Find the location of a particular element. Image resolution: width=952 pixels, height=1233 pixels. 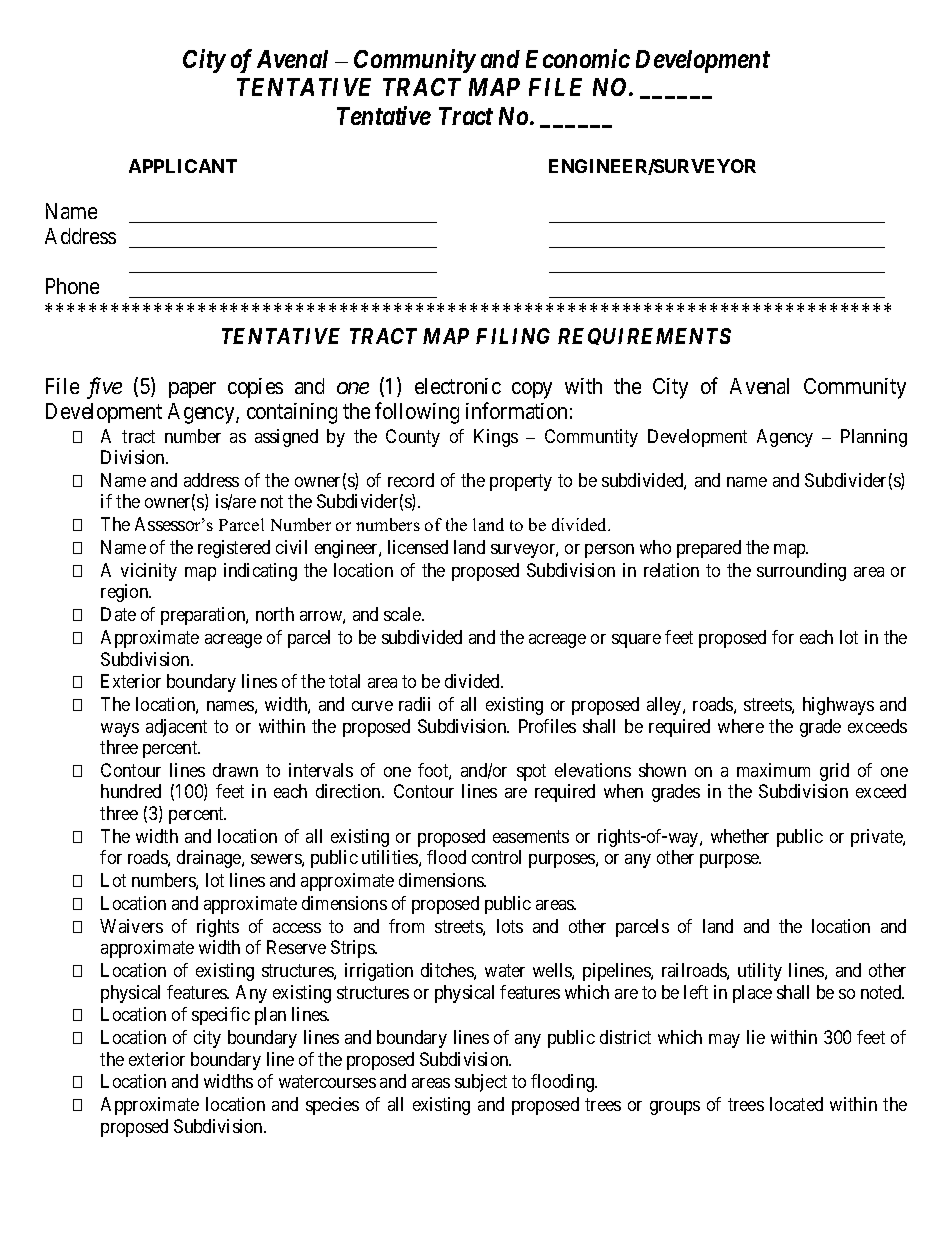

surrounding is located at coordinates (801, 572).
